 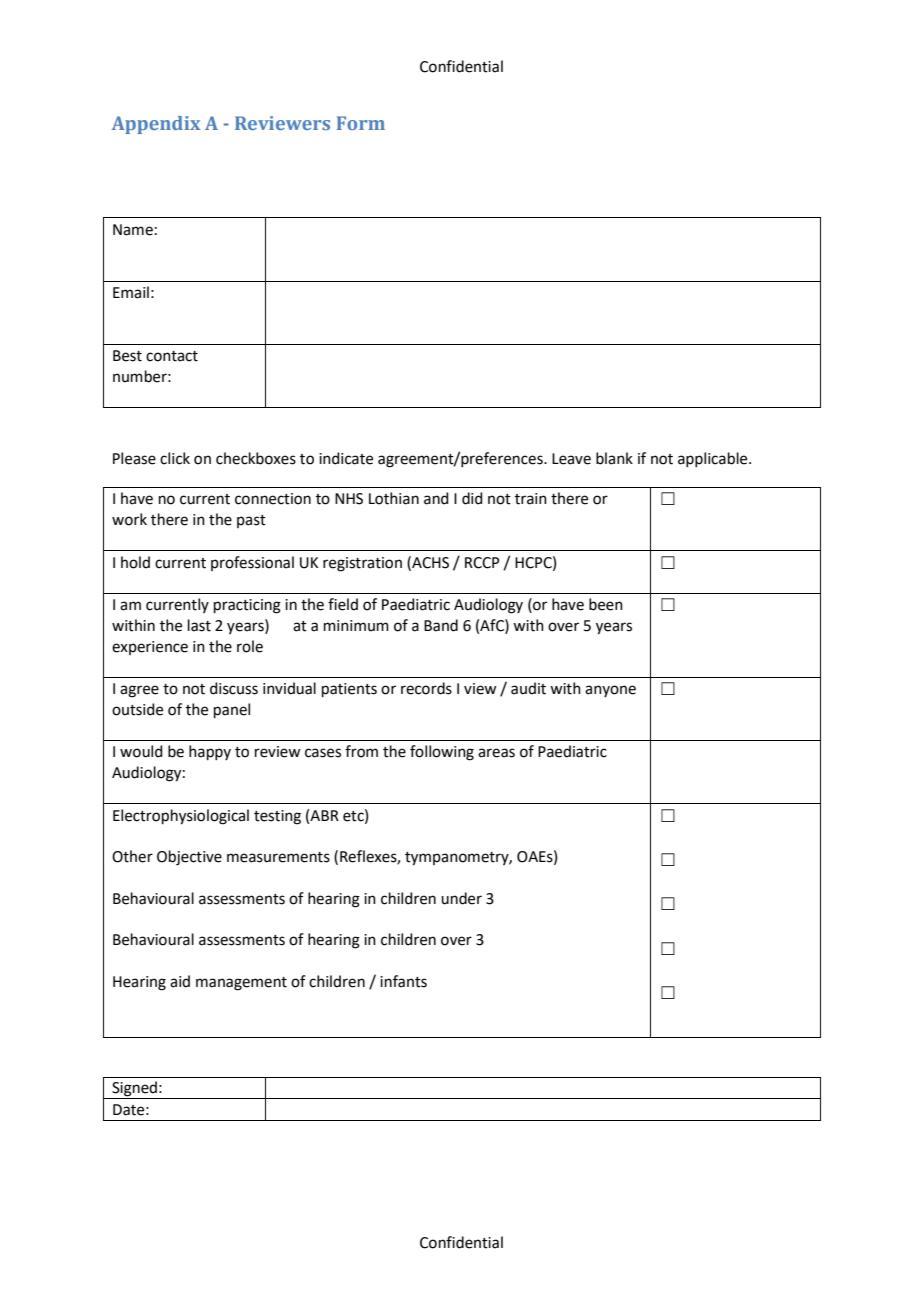 What do you see at coordinates (610, 691) in the screenshot?
I see `anyone` at bounding box center [610, 691].
